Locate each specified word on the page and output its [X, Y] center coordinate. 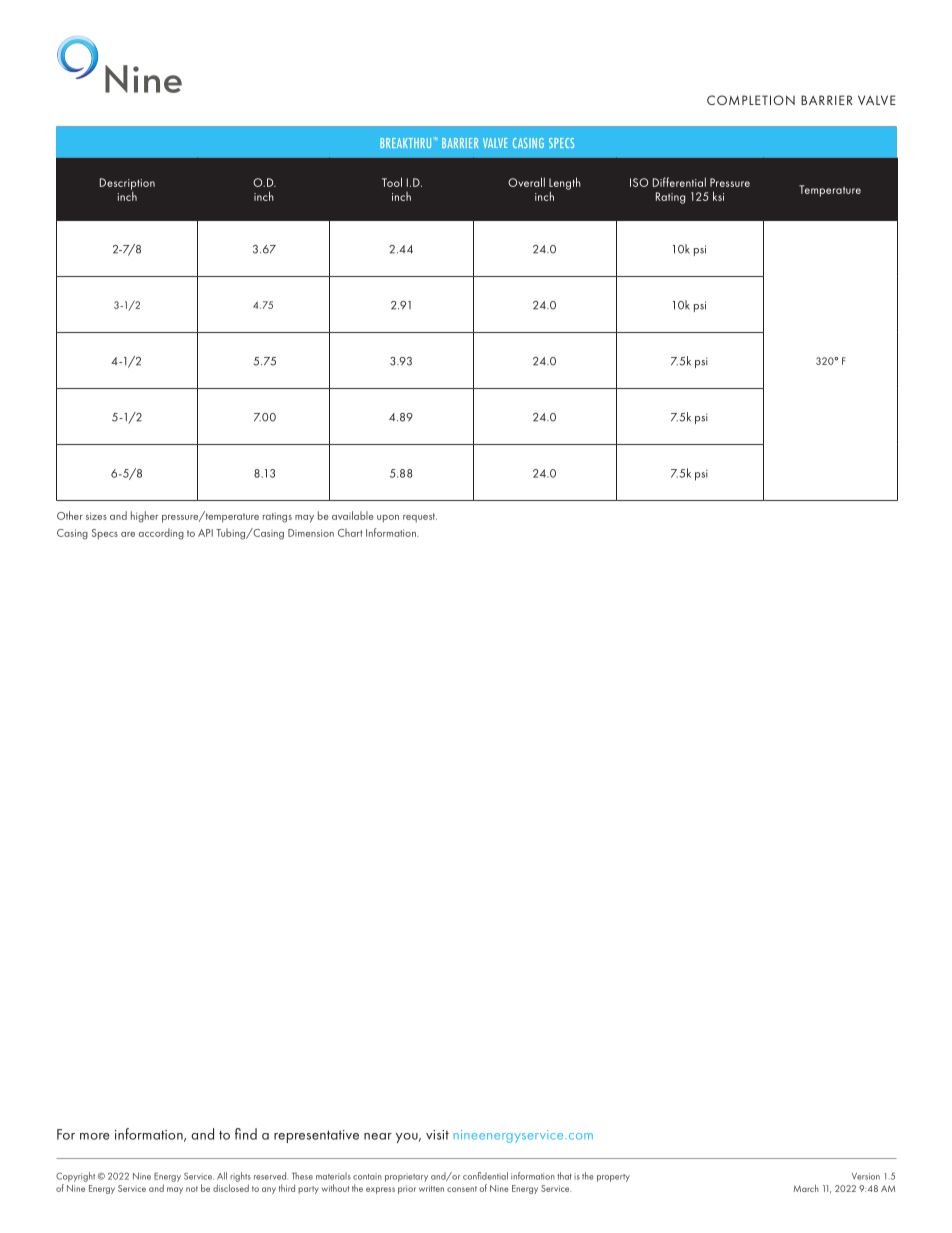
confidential [485, 1176]
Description [127, 184]
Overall [526, 182]
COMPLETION [751, 100]
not [192, 1189]
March [806, 1188]
